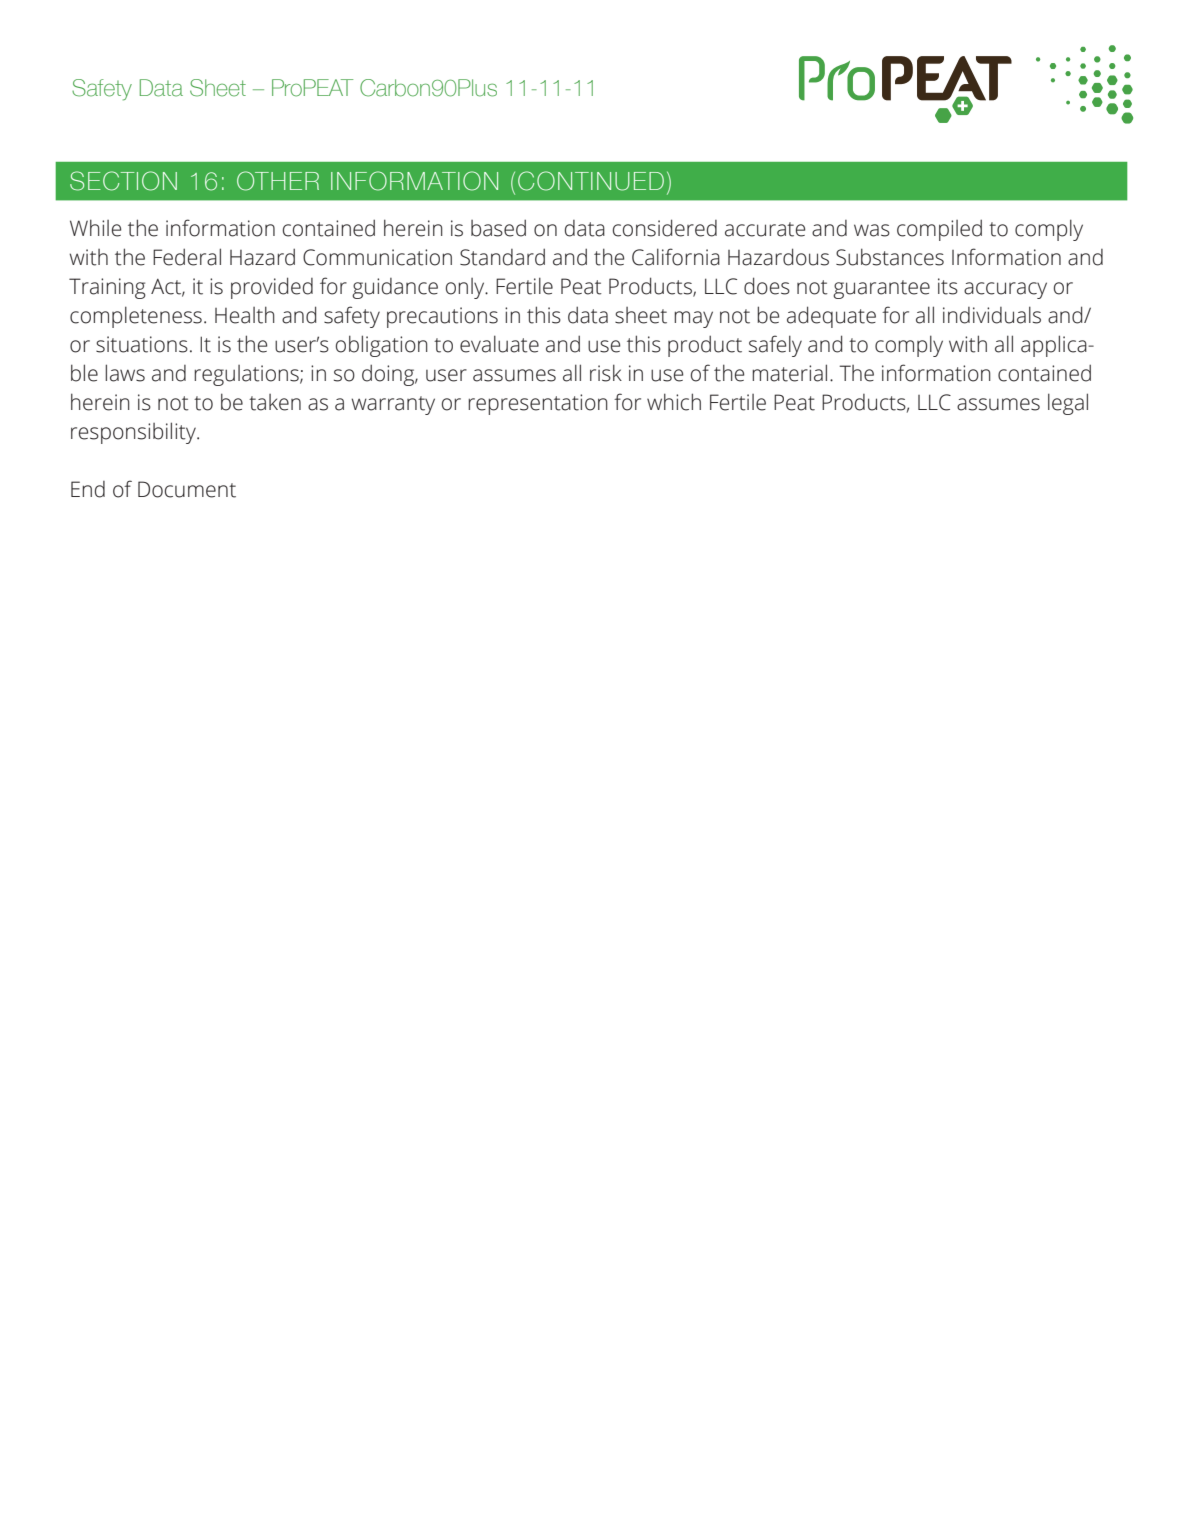 This document has height=1531, width=1183. Describe the element at coordinates (278, 181) in the document. I see `OTHER` at that location.
